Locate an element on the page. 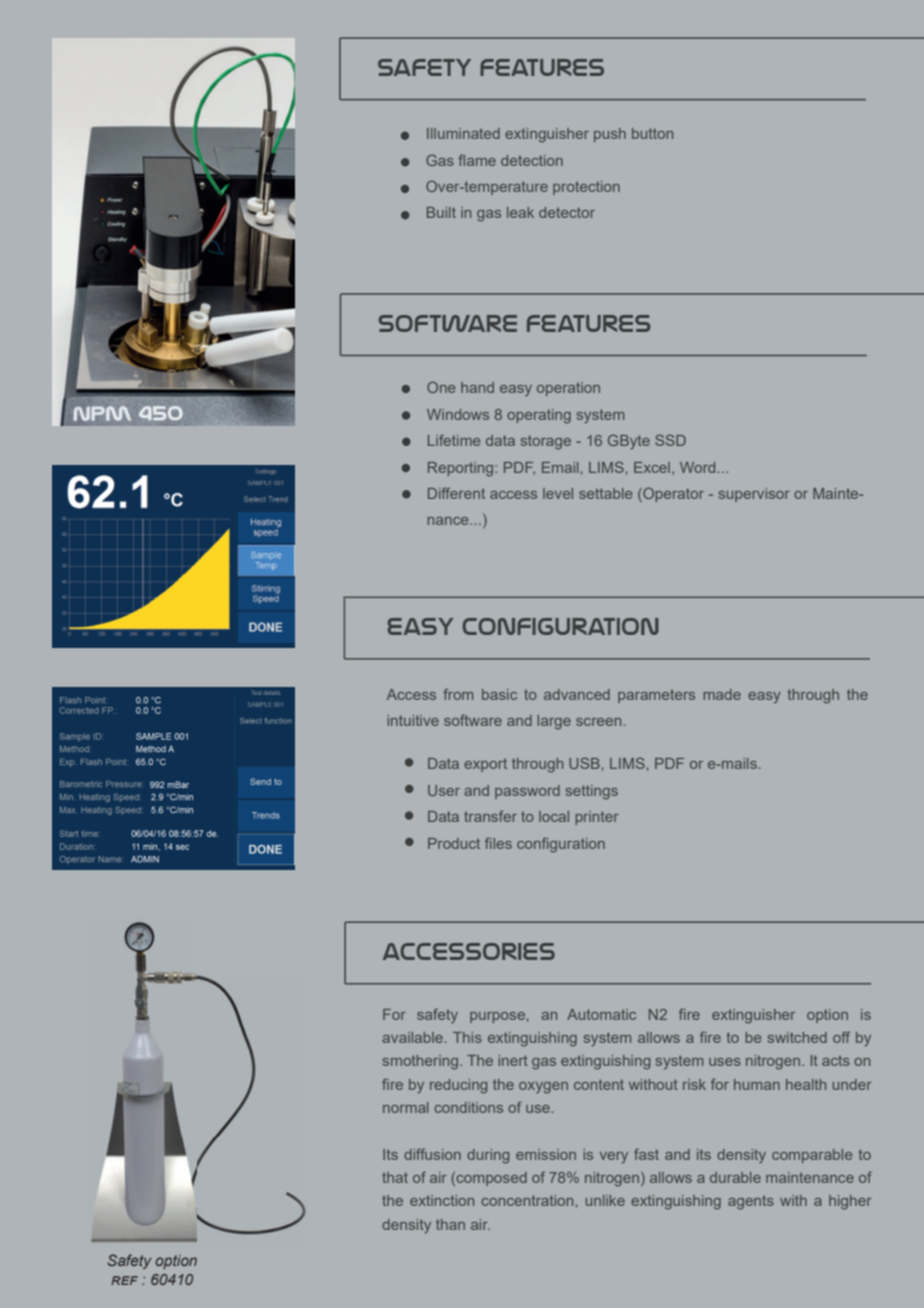 This page has width=924, height=1308. made is located at coordinates (722, 694).
